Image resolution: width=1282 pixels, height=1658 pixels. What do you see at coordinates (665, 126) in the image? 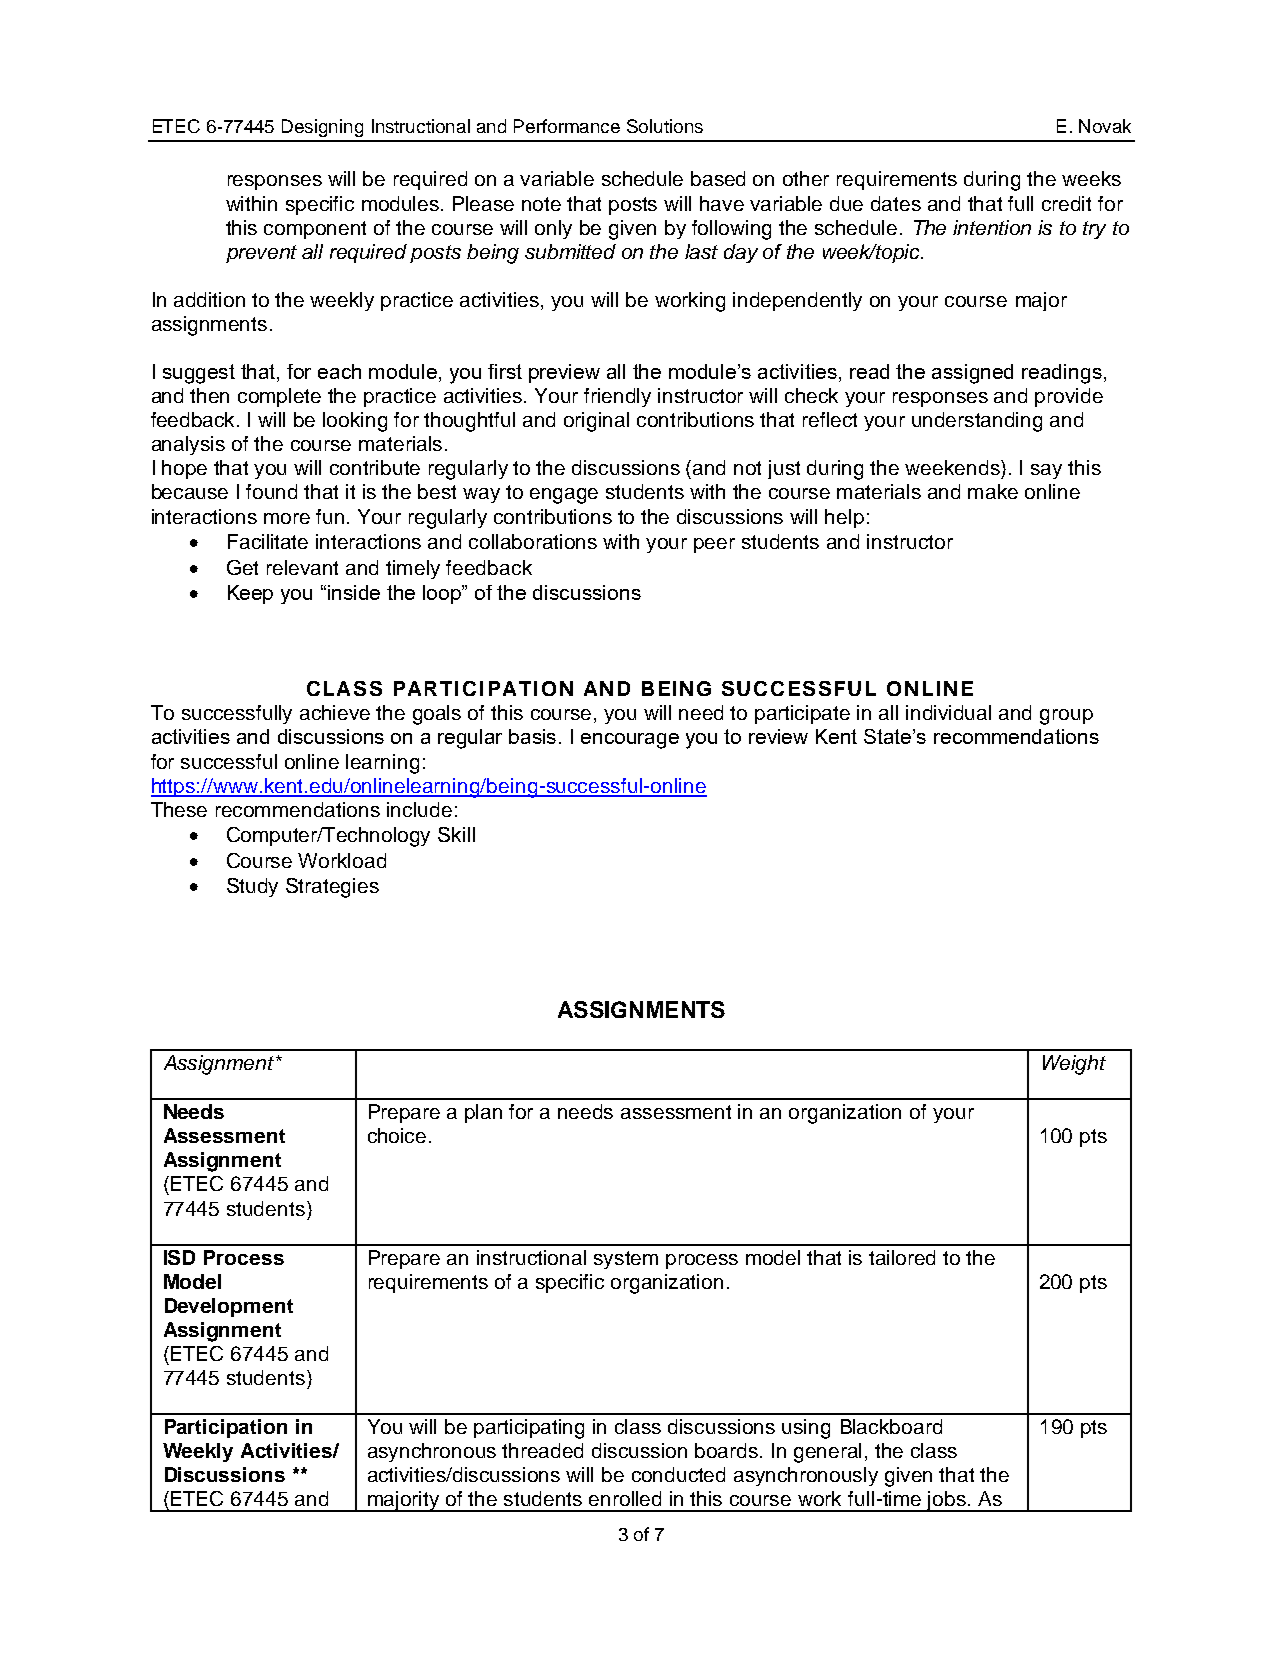
I see `Solutions` at bounding box center [665, 126].
